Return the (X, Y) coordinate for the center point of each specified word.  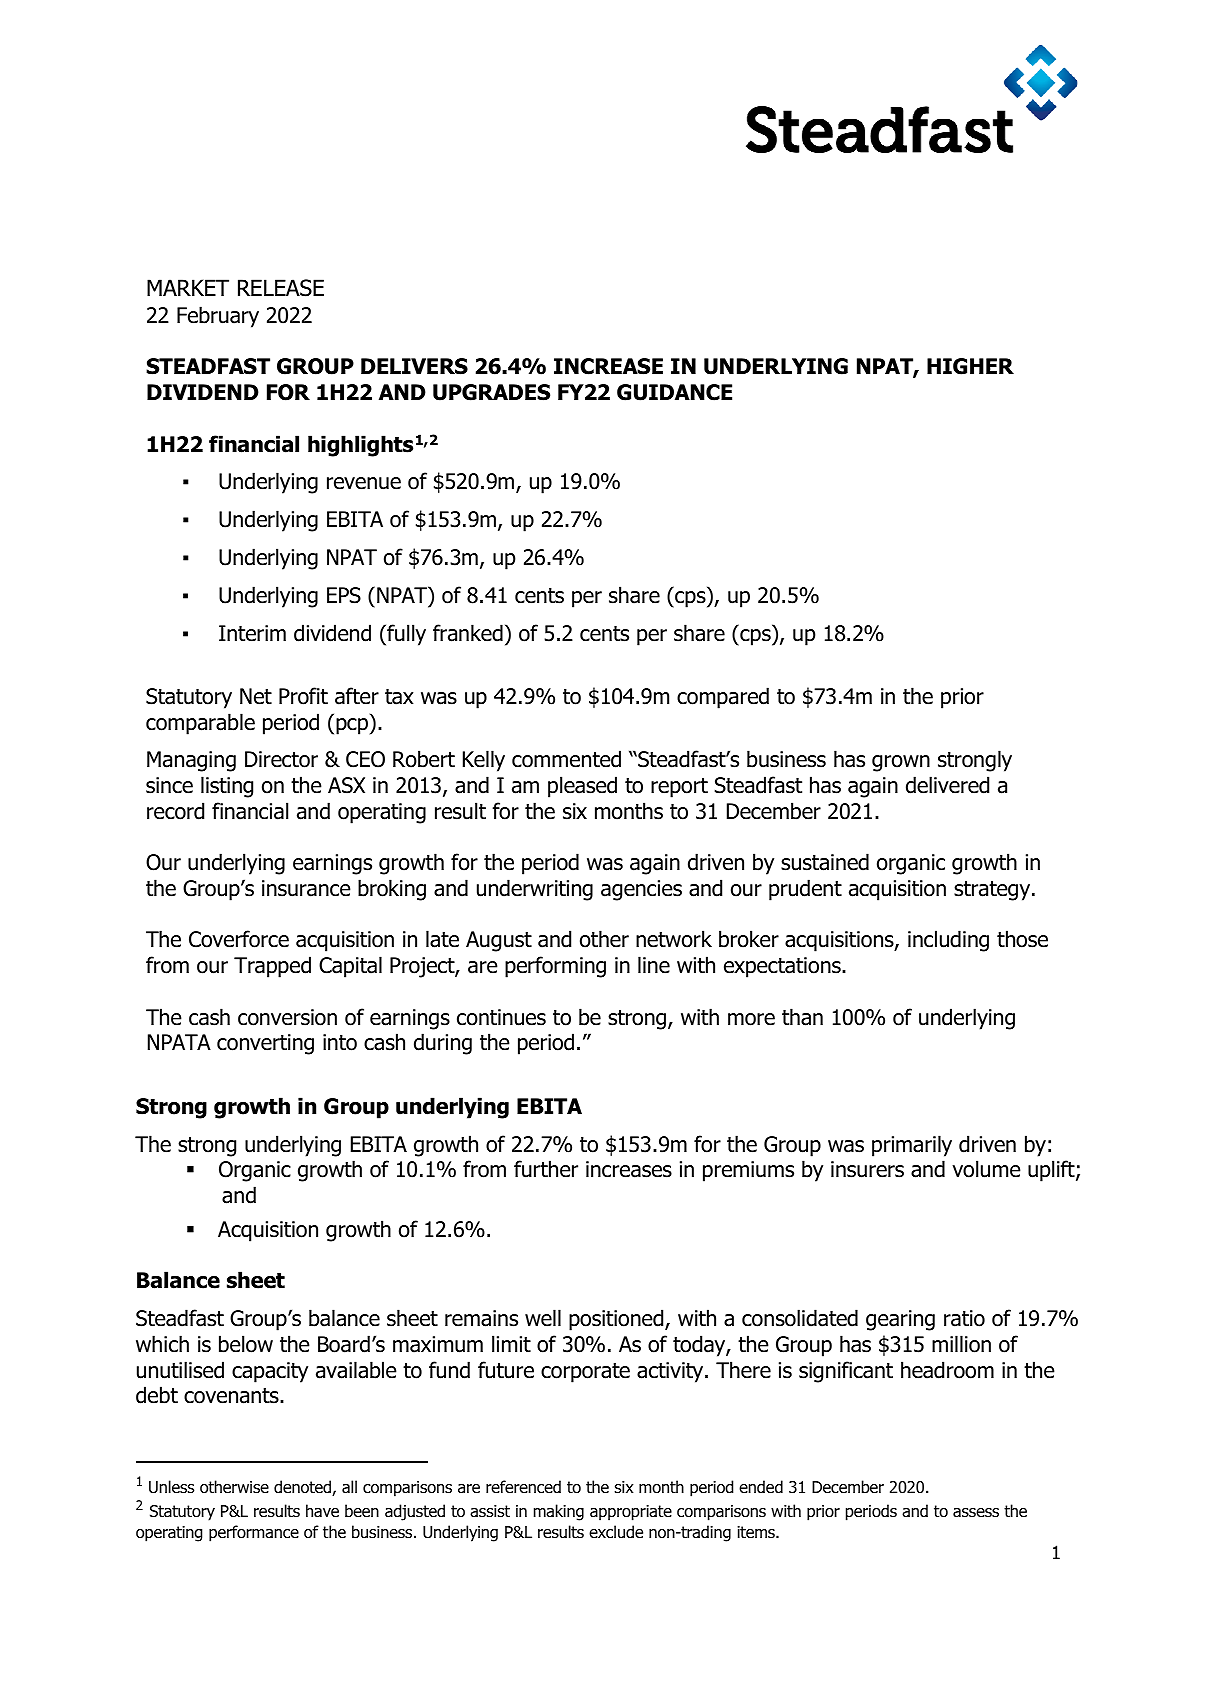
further (546, 1169)
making (559, 1512)
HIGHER (970, 366)
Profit (303, 696)
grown (901, 763)
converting (265, 1044)
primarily (912, 1146)
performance (254, 1533)
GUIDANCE (674, 392)
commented (566, 759)
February (218, 317)
